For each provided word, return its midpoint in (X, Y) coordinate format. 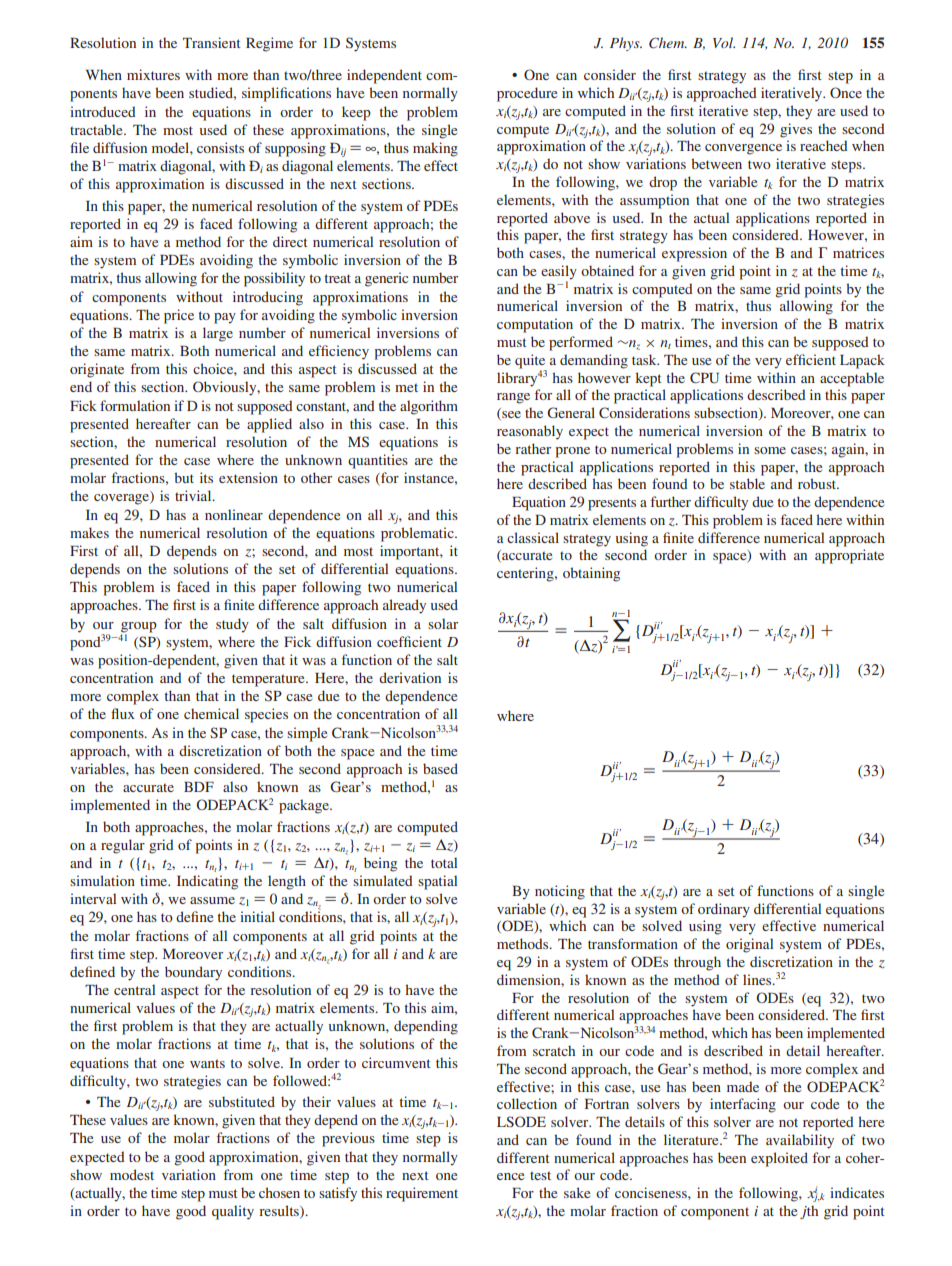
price (179, 316)
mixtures (153, 74)
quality (233, 1212)
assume (212, 900)
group (139, 627)
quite (530, 362)
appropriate (849, 556)
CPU (704, 378)
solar (443, 623)
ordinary (724, 910)
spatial (437, 882)
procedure (527, 94)
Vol (724, 42)
